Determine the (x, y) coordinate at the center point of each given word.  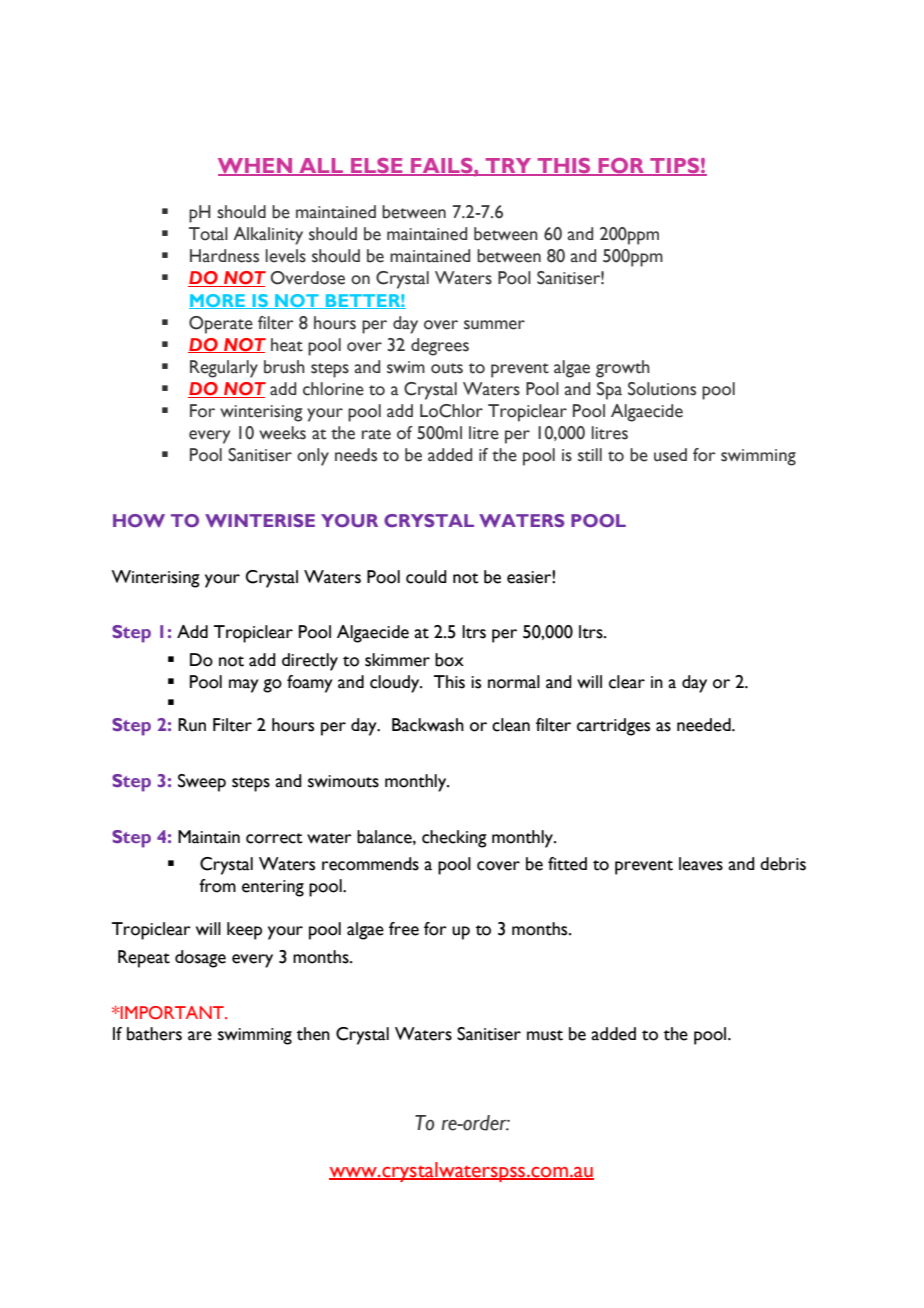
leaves (701, 864)
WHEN (256, 167)
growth (623, 369)
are (200, 1036)
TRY (508, 167)
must (545, 1035)
